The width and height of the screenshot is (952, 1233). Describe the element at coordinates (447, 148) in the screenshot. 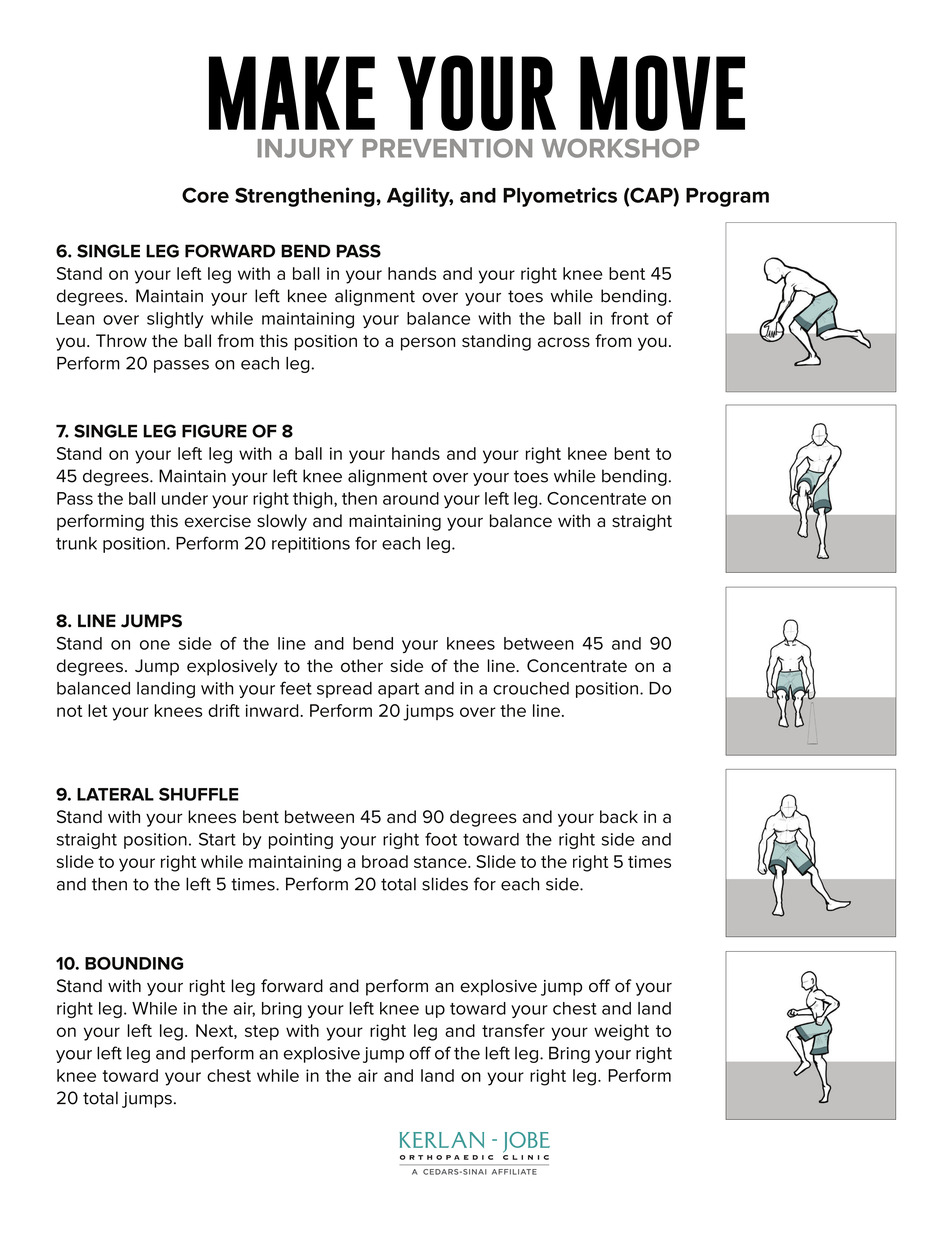

I see `PREVENTION` at that location.
